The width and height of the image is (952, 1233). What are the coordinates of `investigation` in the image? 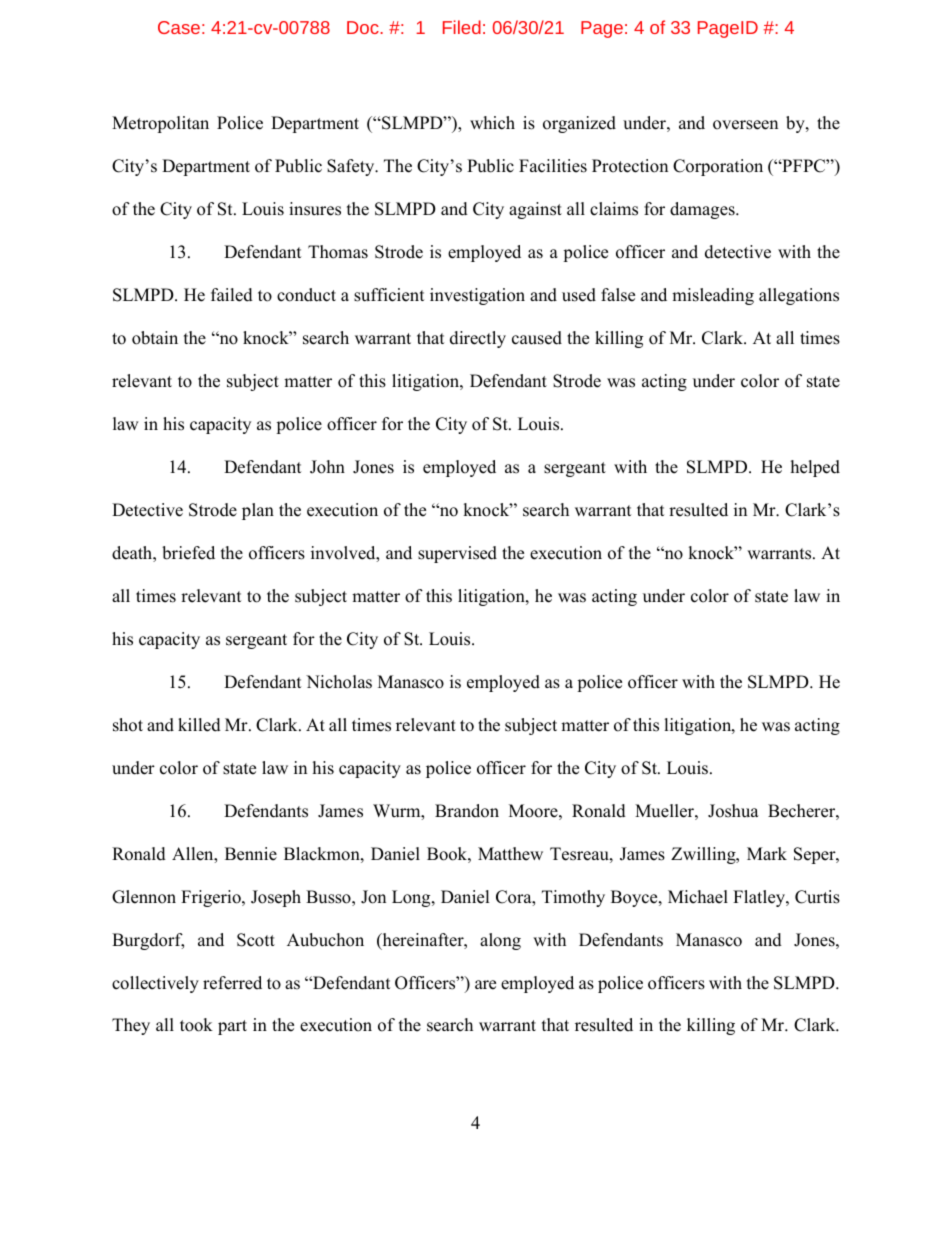 It's located at (477, 296).
